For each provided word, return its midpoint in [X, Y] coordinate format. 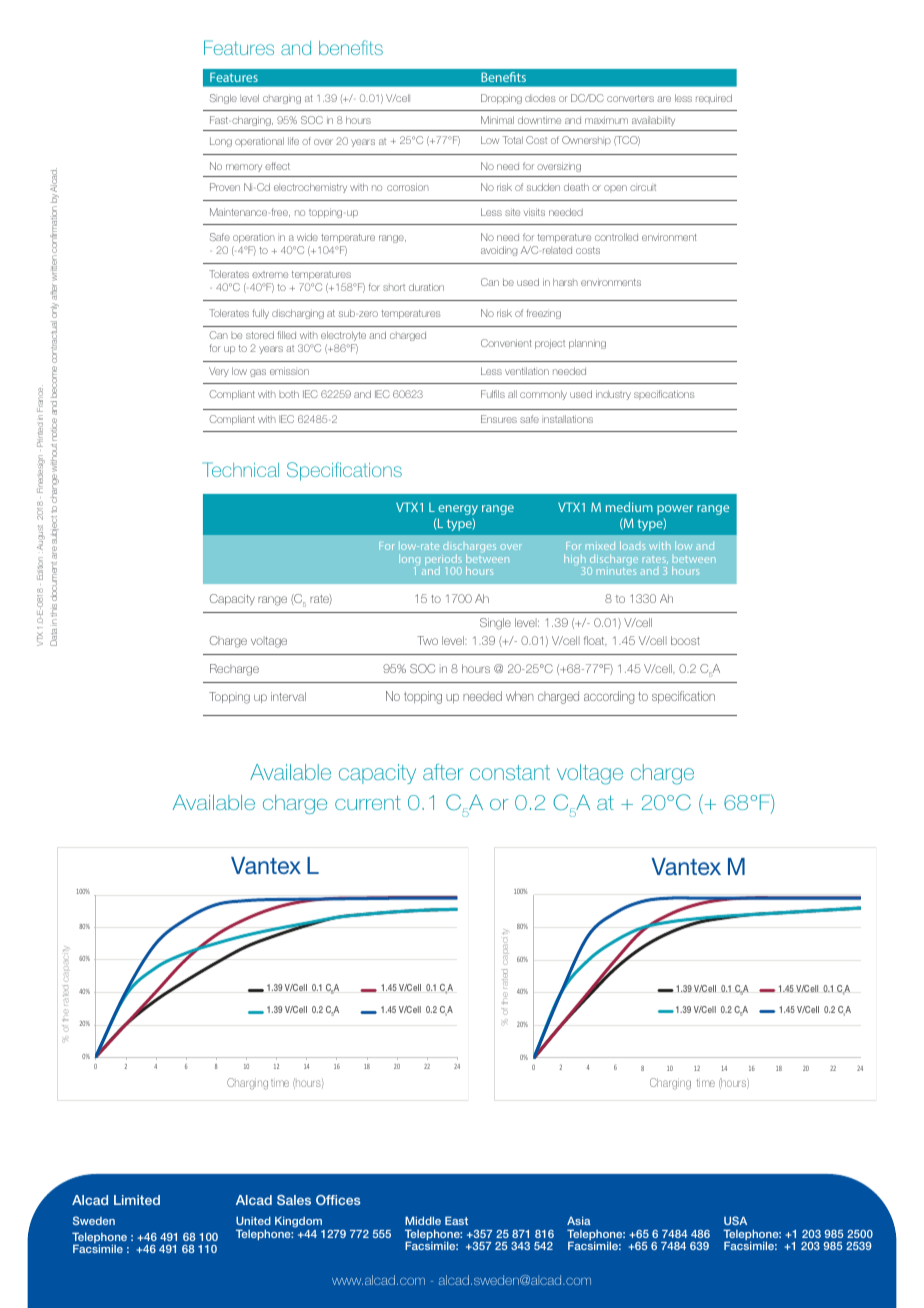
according [609, 697]
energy [458, 510]
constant [510, 772]
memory [244, 168]
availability [653, 121]
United [253, 1220]
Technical [241, 469]
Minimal [497, 120]
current [368, 802]
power [675, 510]
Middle [423, 1220]
